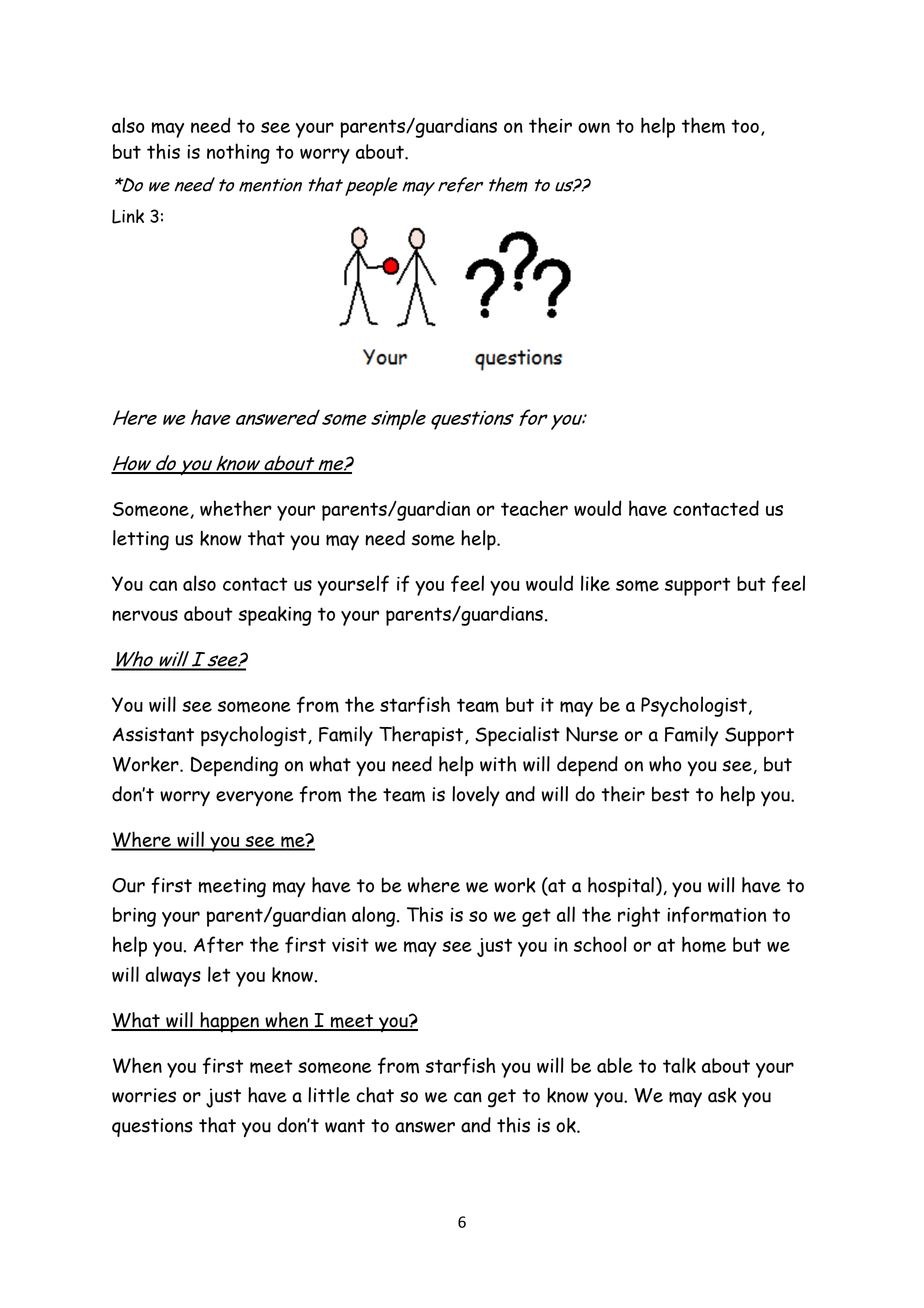  What do you see at coordinates (745, 126) in the screenshot?
I see `too` at bounding box center [745, 126].
